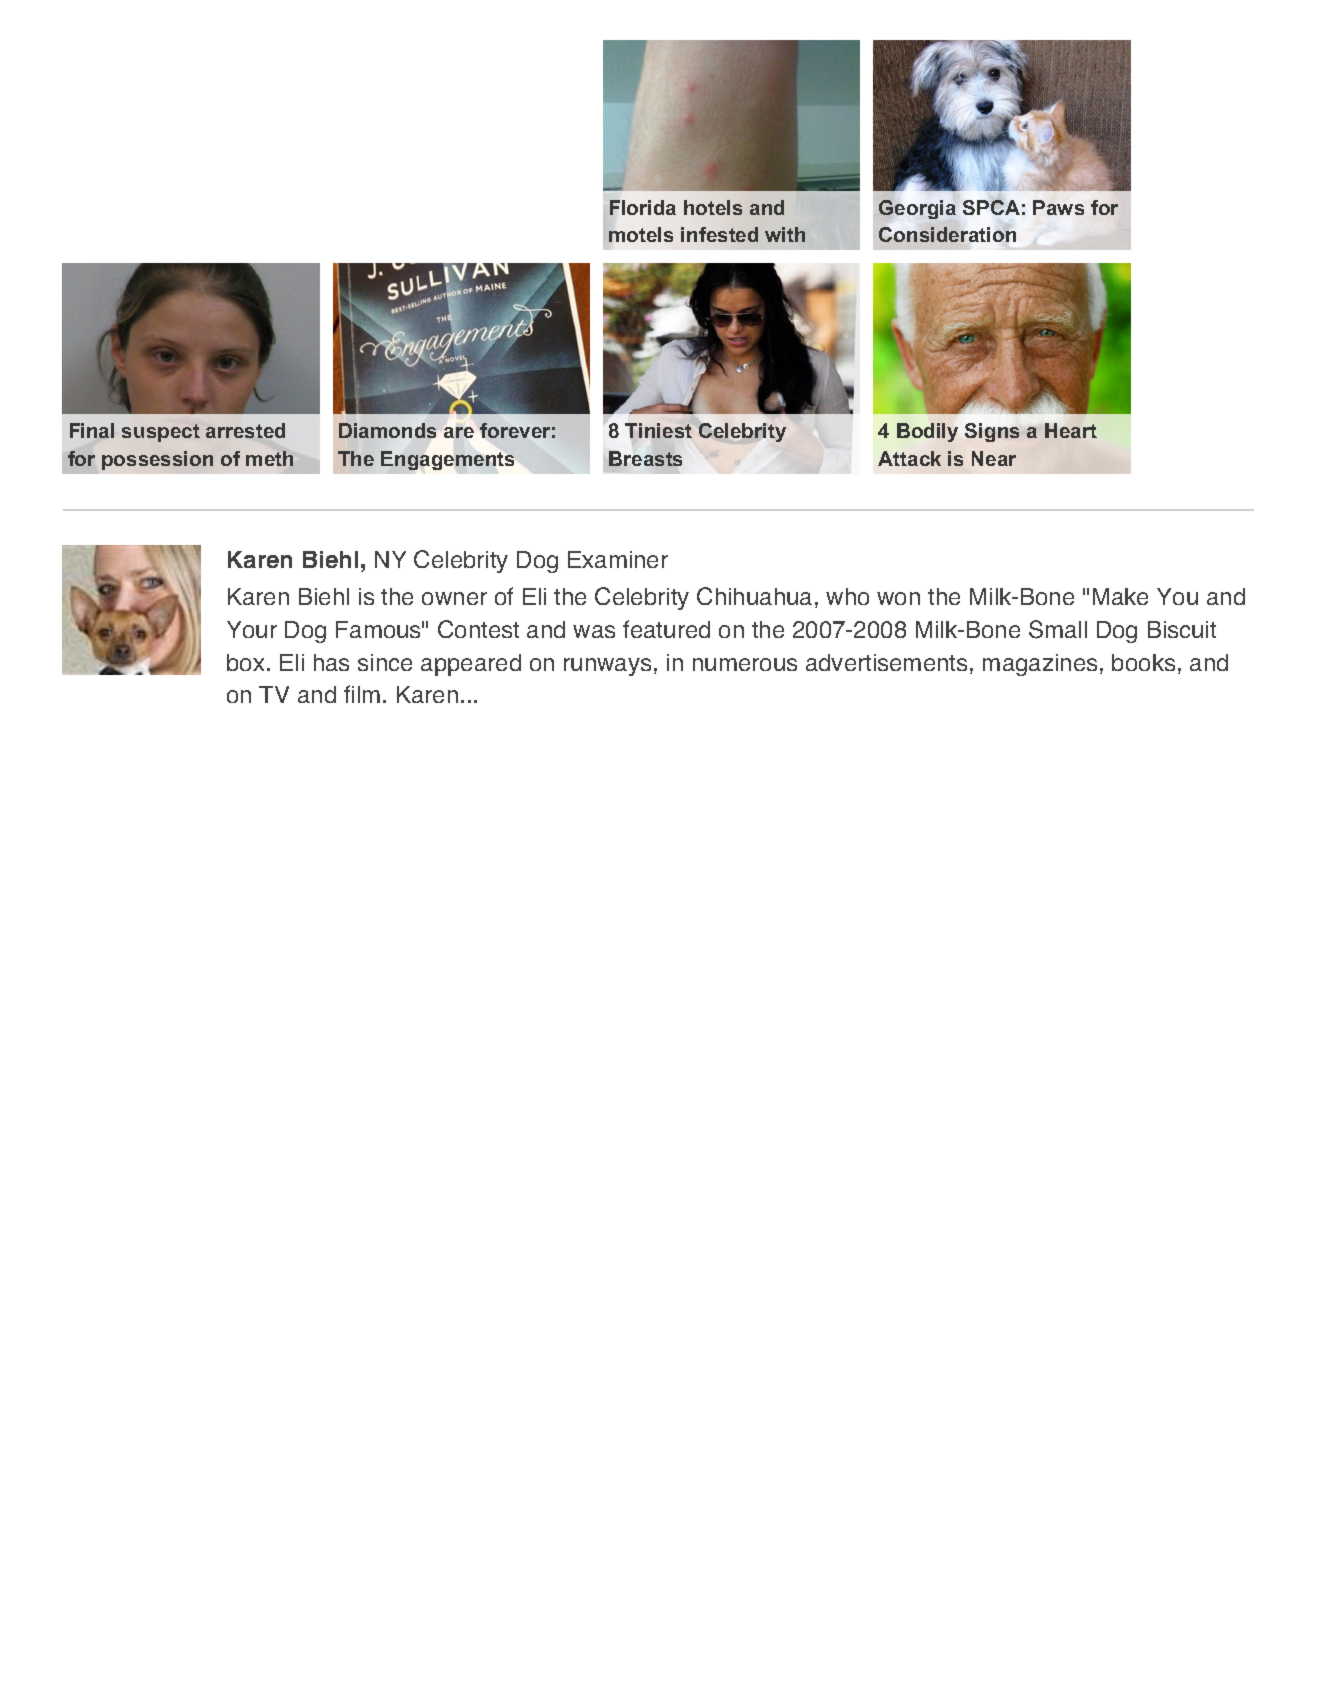 This screenshot has height=1704, width=1317. Describe the element at coordinates (994, 458) in the screenshot. I see `Near` at that location.
